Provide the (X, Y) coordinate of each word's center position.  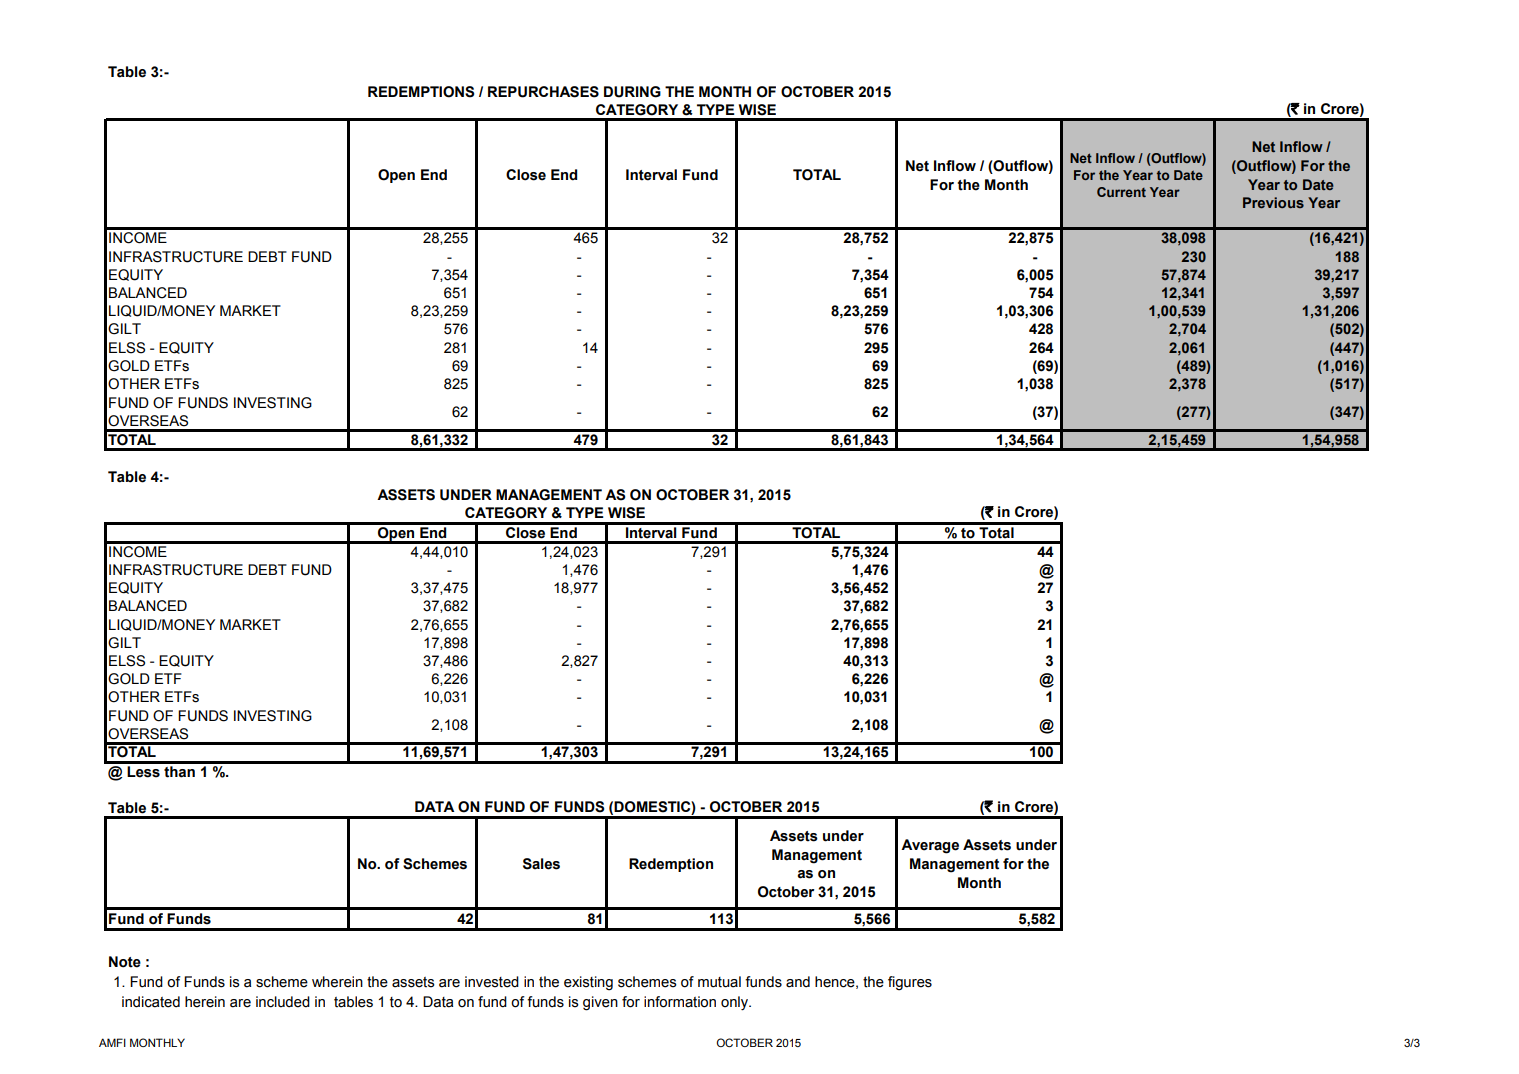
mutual (719, 982)
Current (1121, 192)
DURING (632, 92)
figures (910, 983)
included (283, 1002)
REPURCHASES (543, 92)
